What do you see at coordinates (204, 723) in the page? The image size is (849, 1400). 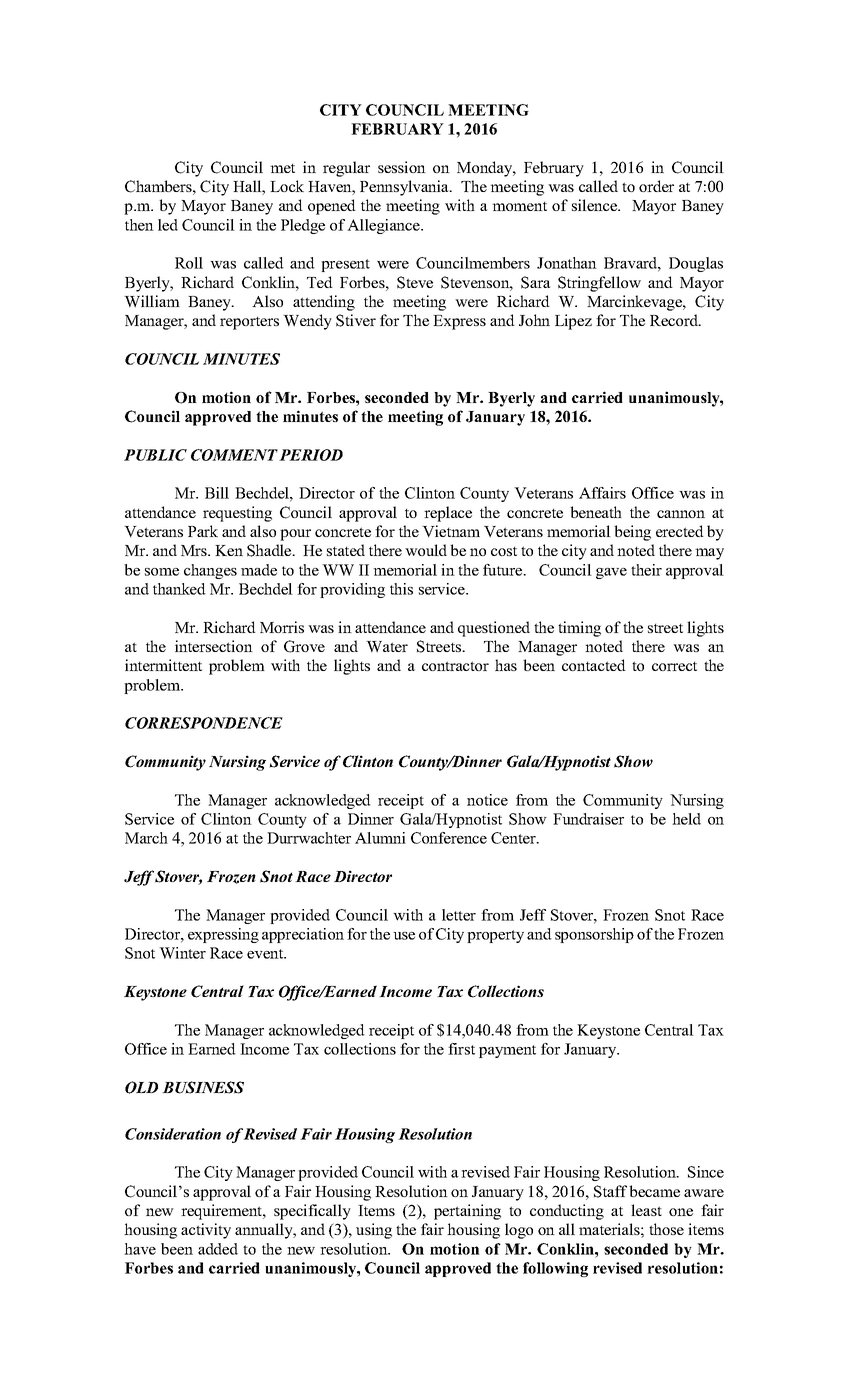 I see `CORRESPONDENCE` at bounding box center [204, 723].
